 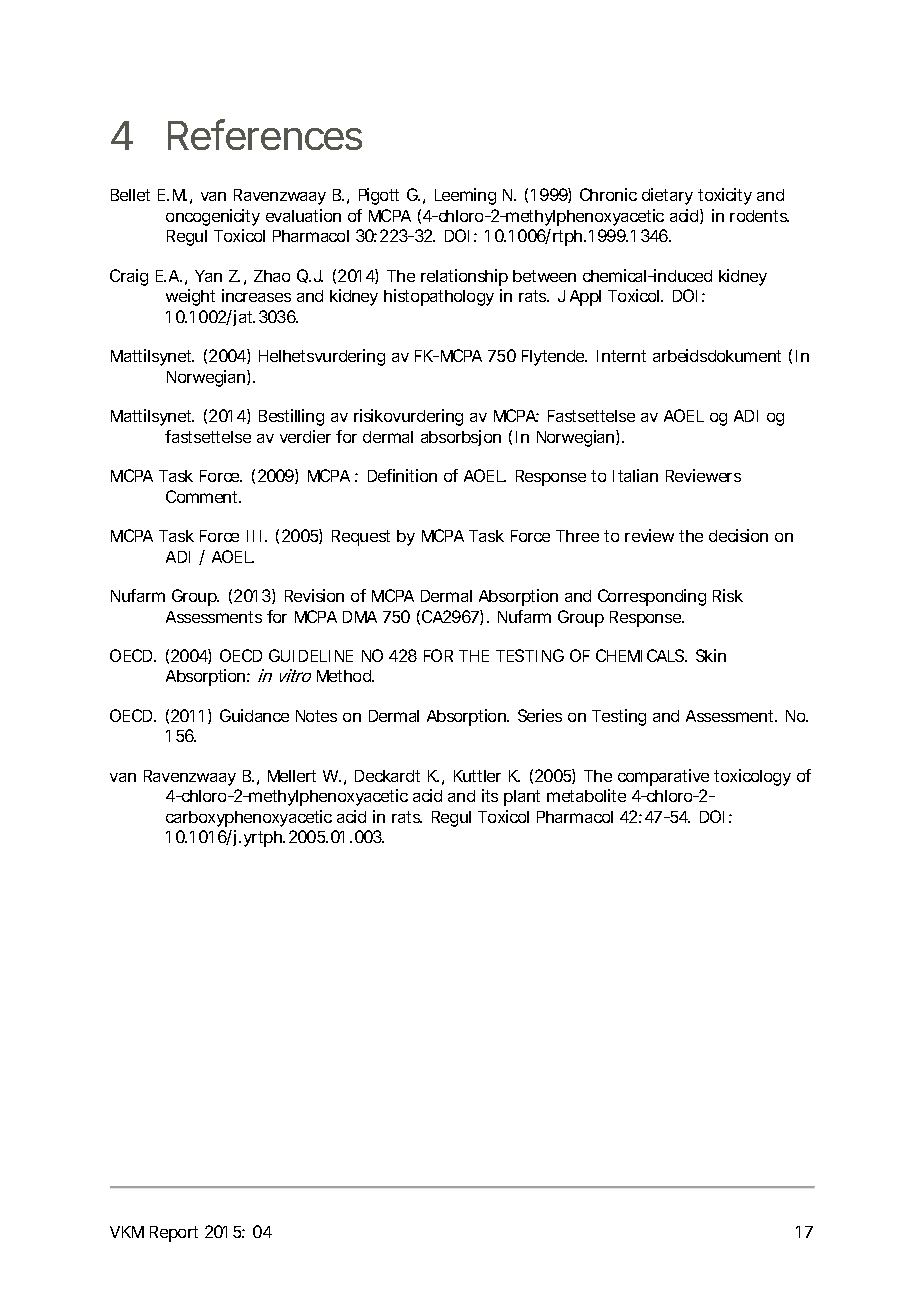 I want to click on relationship, so click(x=464, y=277).
